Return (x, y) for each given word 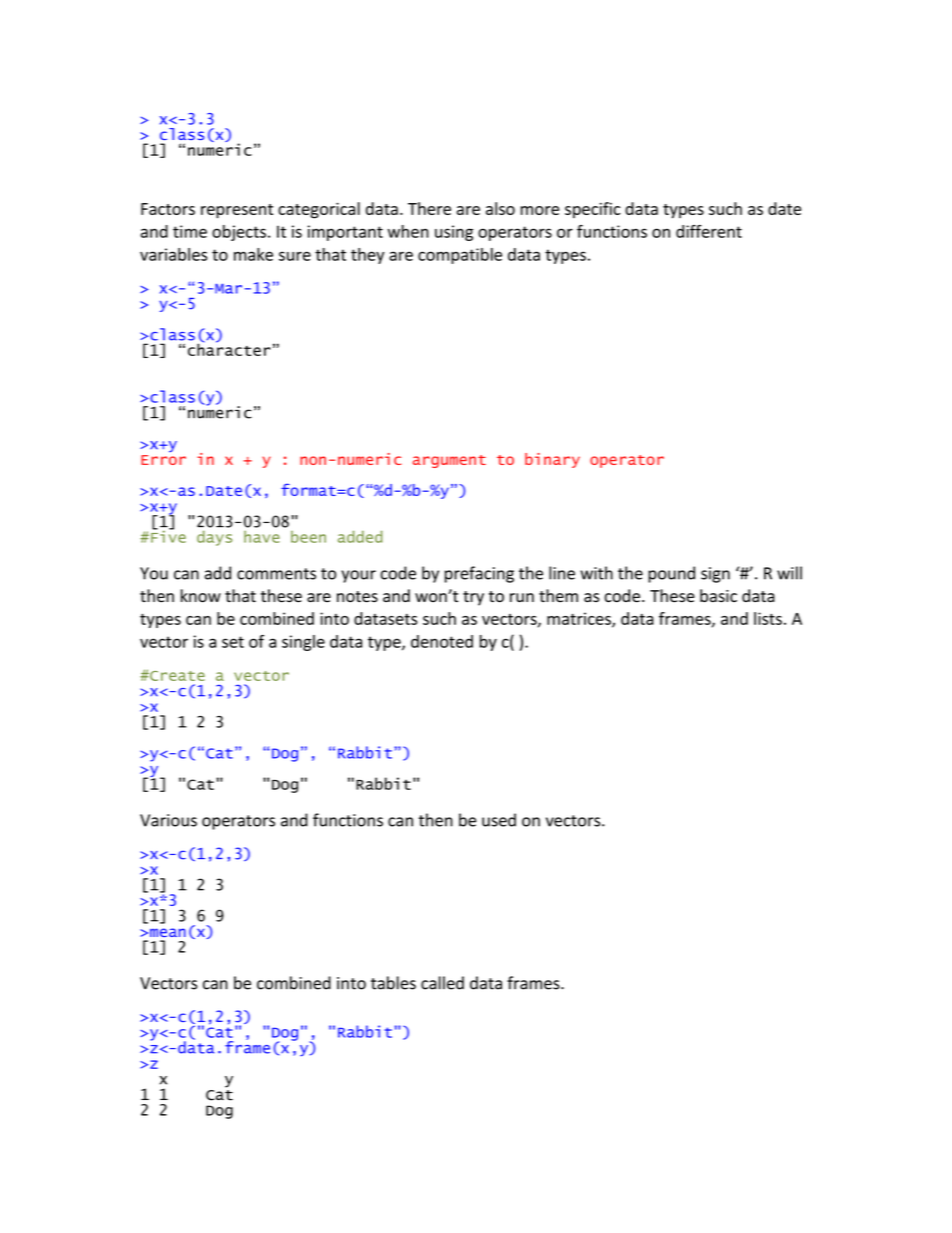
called (442, 983)
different (709, 231)
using (454, 233)
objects (239, 233)
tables (393, 983)
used (499, 820)
